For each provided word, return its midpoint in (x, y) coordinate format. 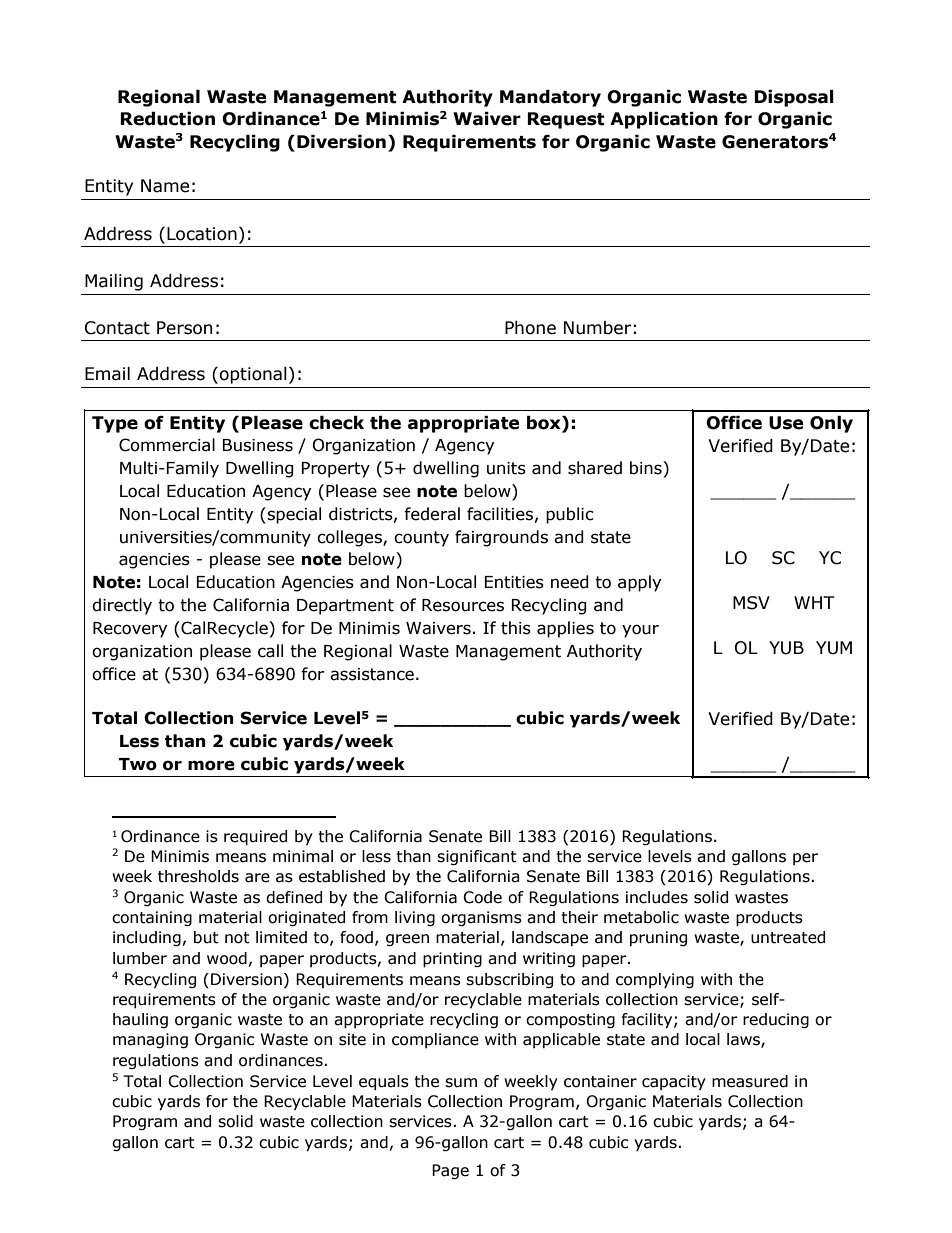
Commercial (167, 445)
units (506, 468)
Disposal (794, 98)
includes (657, 897)
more (211, 765)
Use (786, 423)
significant (477, 857)
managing (150, 1040)
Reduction (167, 119)
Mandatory (550, 98)
